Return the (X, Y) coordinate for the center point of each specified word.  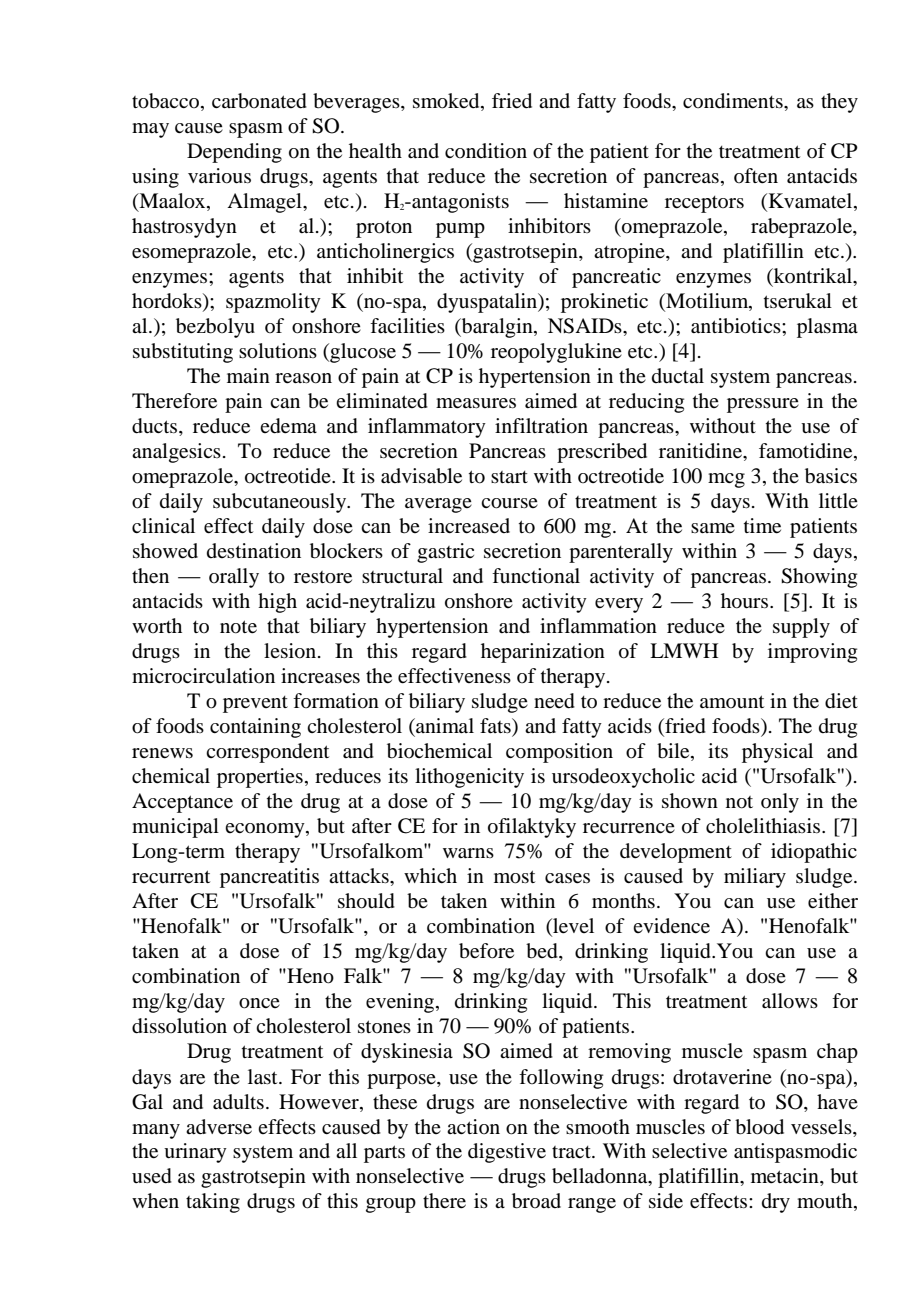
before (486, 951)
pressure (763, 405)
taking (213, 1203)
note (238, 627)
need (554, 701)
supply (801, 628)
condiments (734, 101)
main (248, 375)
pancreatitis (269, 878)
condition (486, 151)
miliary (755, 878)
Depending (234, 153)
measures (476, 403)
